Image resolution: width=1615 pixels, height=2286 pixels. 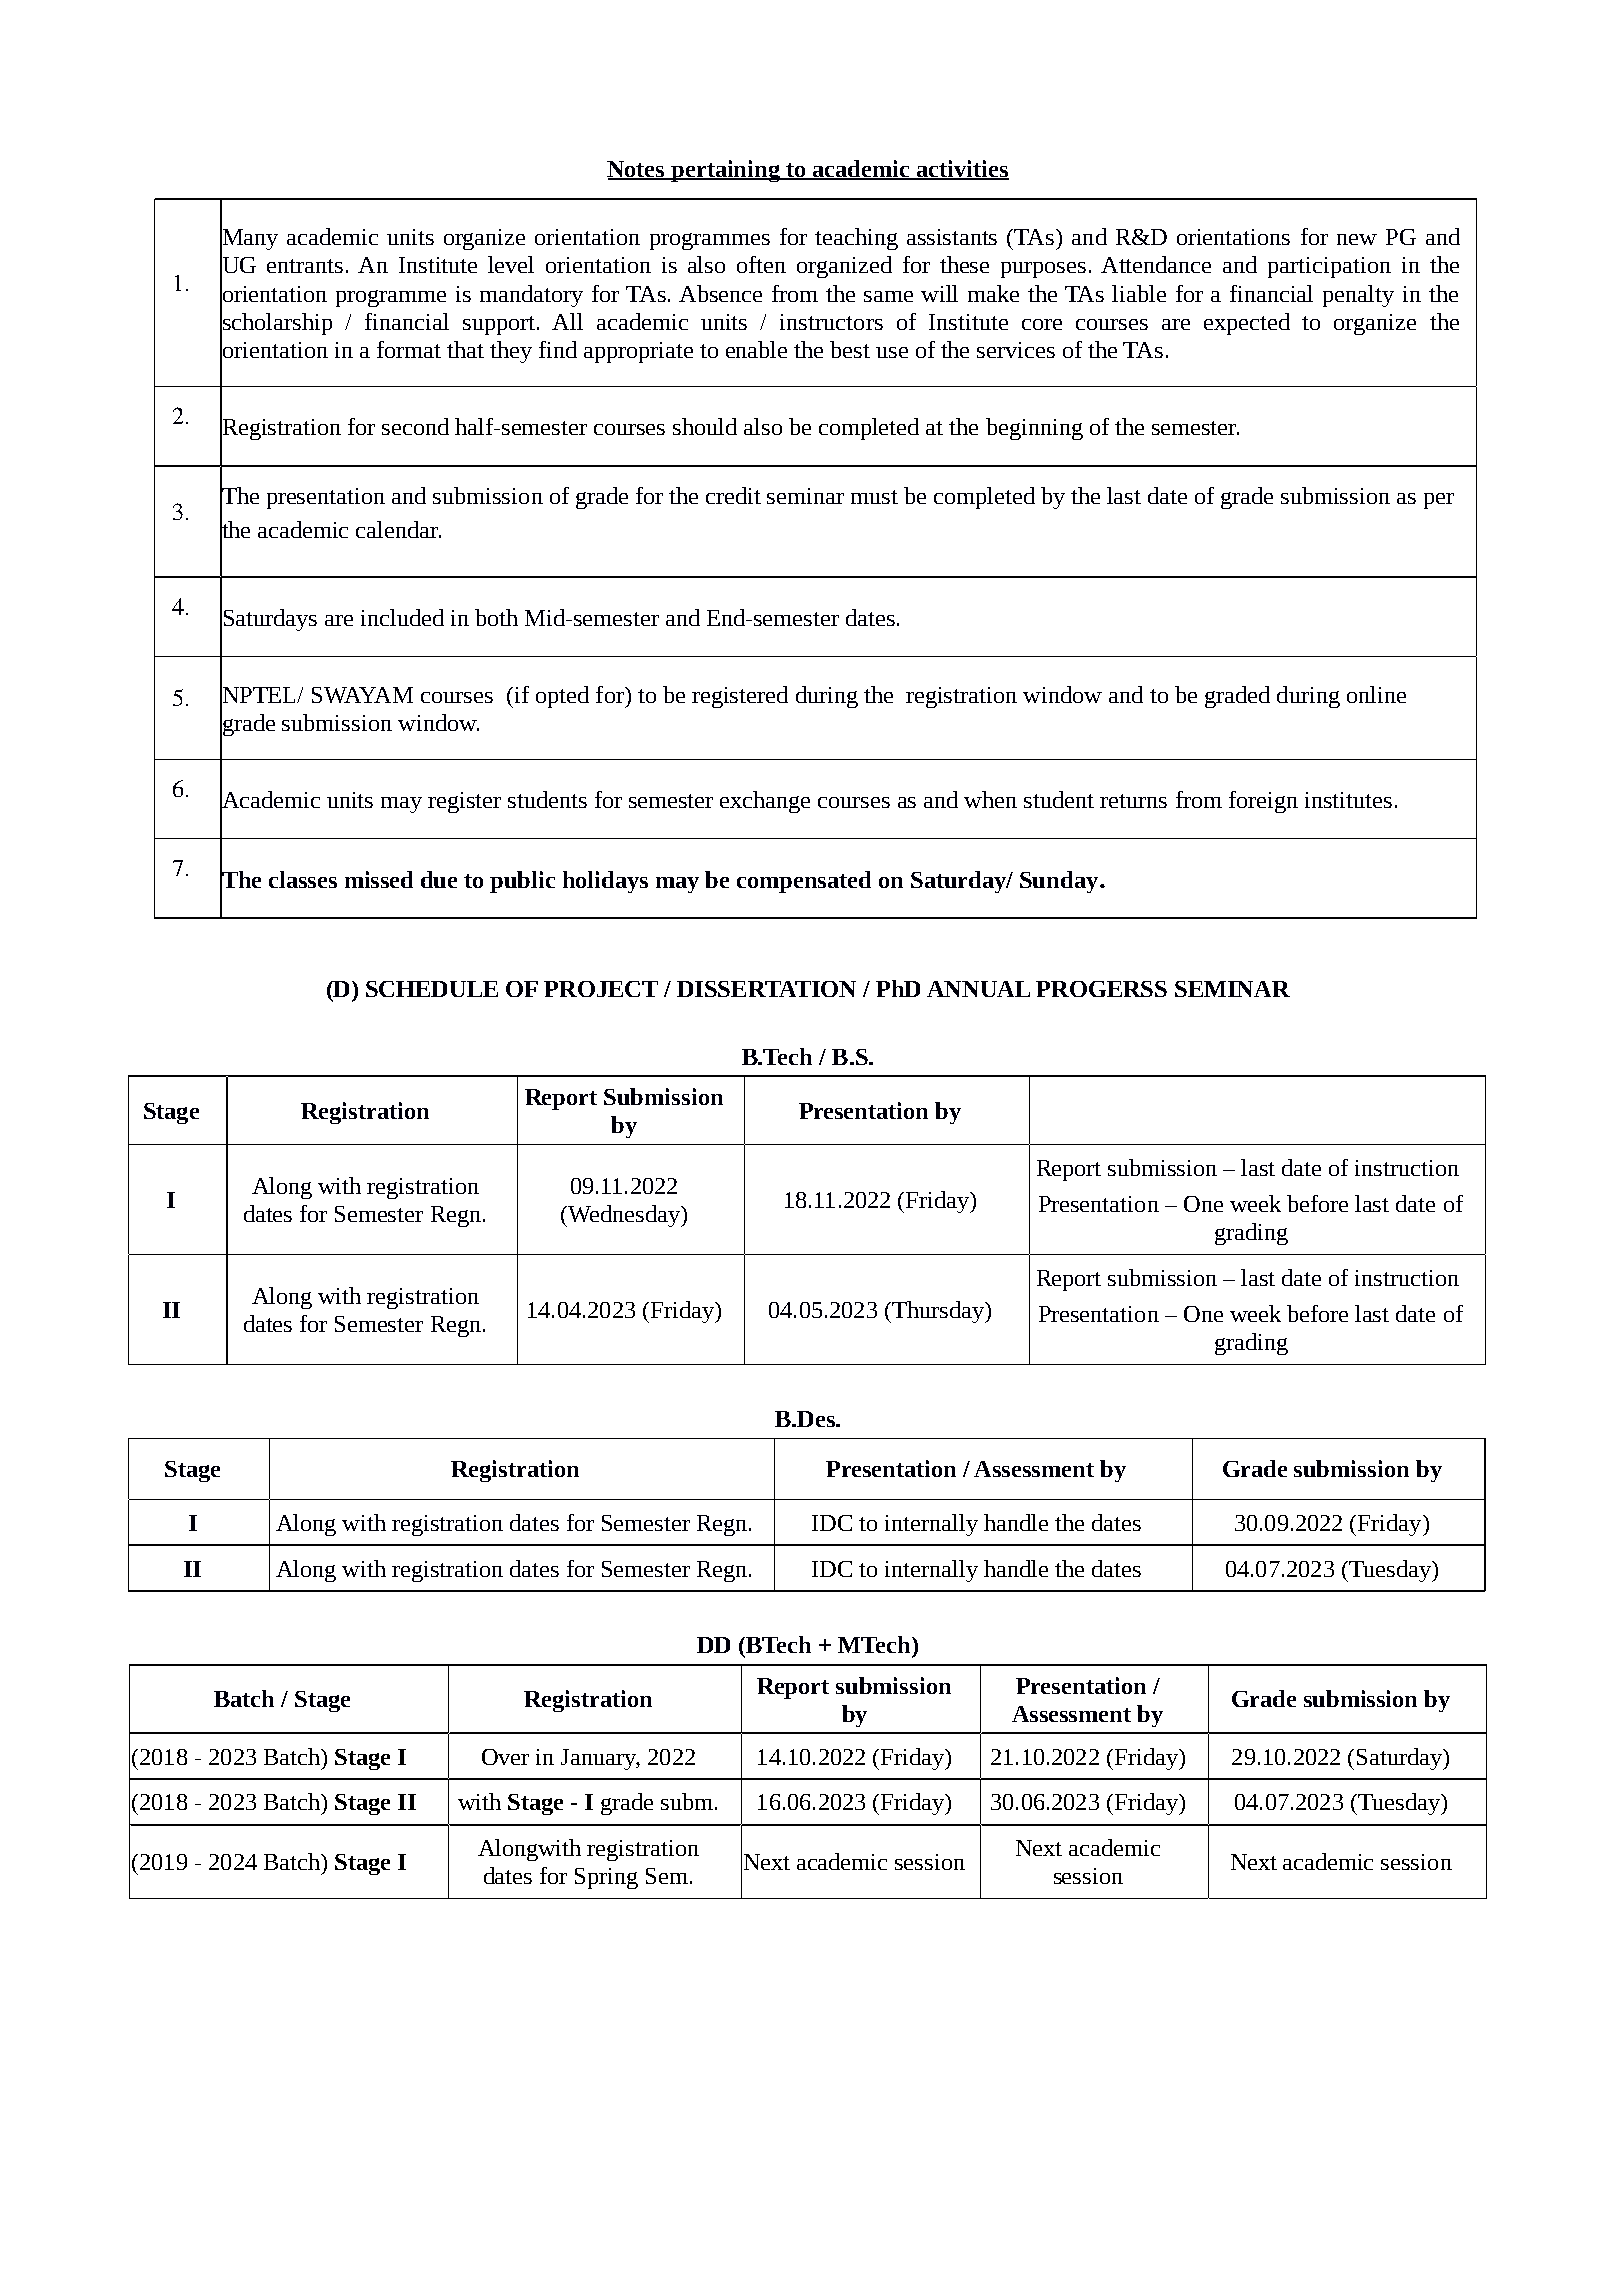 What do you see at coordinates (606, 1878) in the screenshot?
I see `Spring` at bounding box center [606, 1878].
